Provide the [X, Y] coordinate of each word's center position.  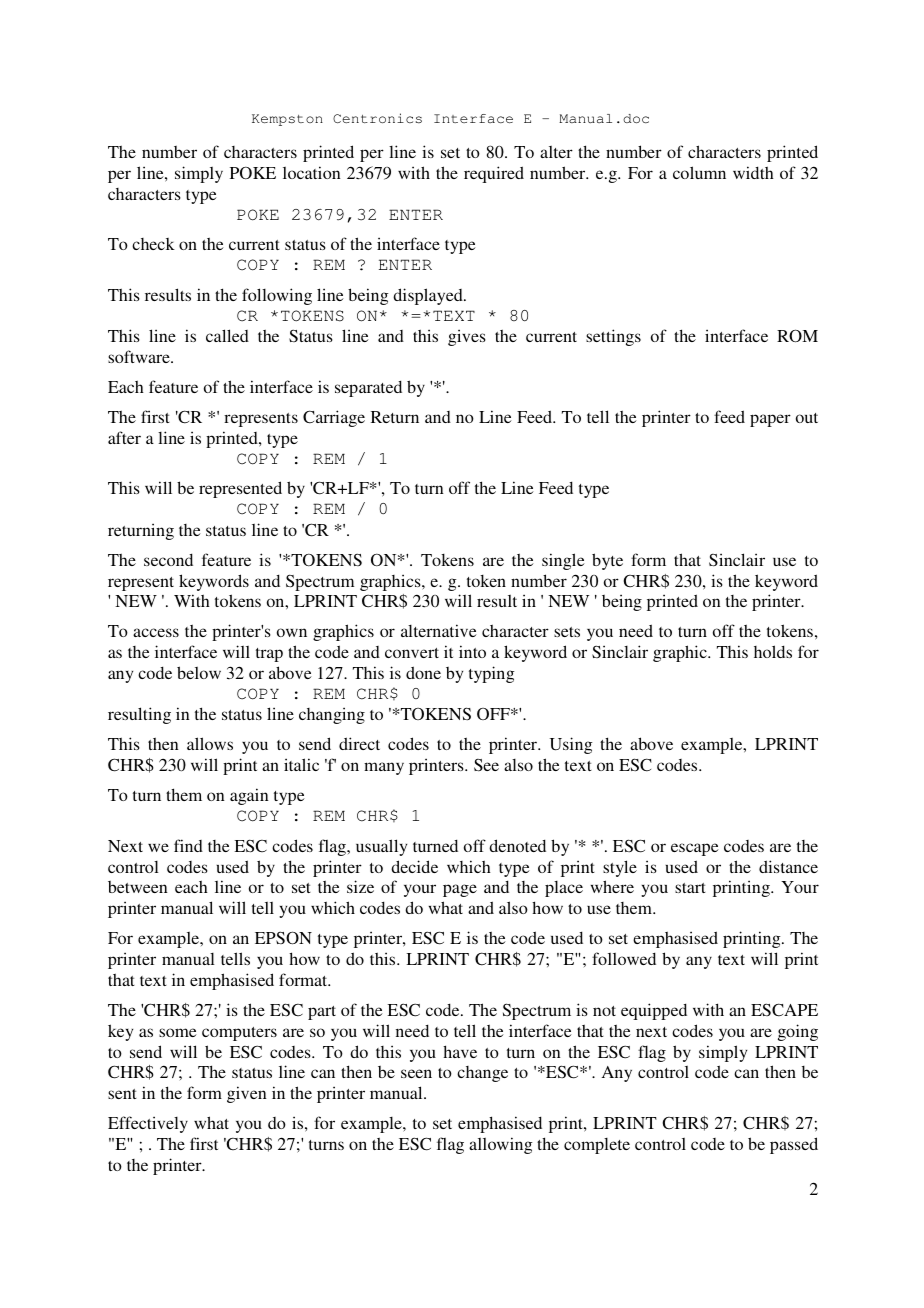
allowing [501, 1145]
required [494, 174]
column [699, 172]
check [153, 244]
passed [794, 1145]
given [247, 1094]
